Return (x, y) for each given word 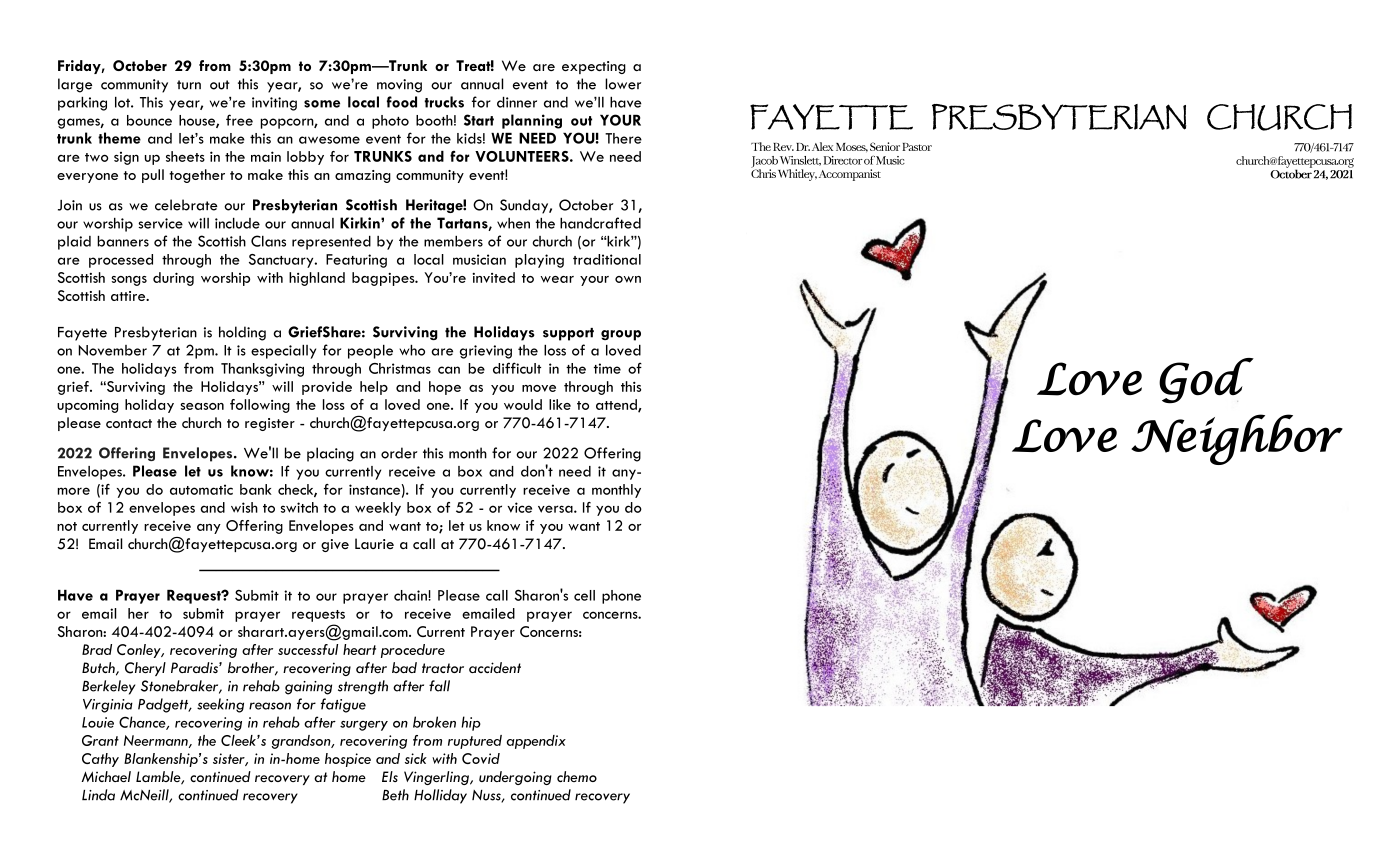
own (628, 279)
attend (617, 405)
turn (189, 85)
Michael (106, 776)
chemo (577, 776)
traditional (607, 259)
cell (584, 595)
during (173, 279)
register (270, 424)
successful (308, 649)
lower (623, 84)
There (623, 138)
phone (621, 597)
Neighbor (1237, 439)
